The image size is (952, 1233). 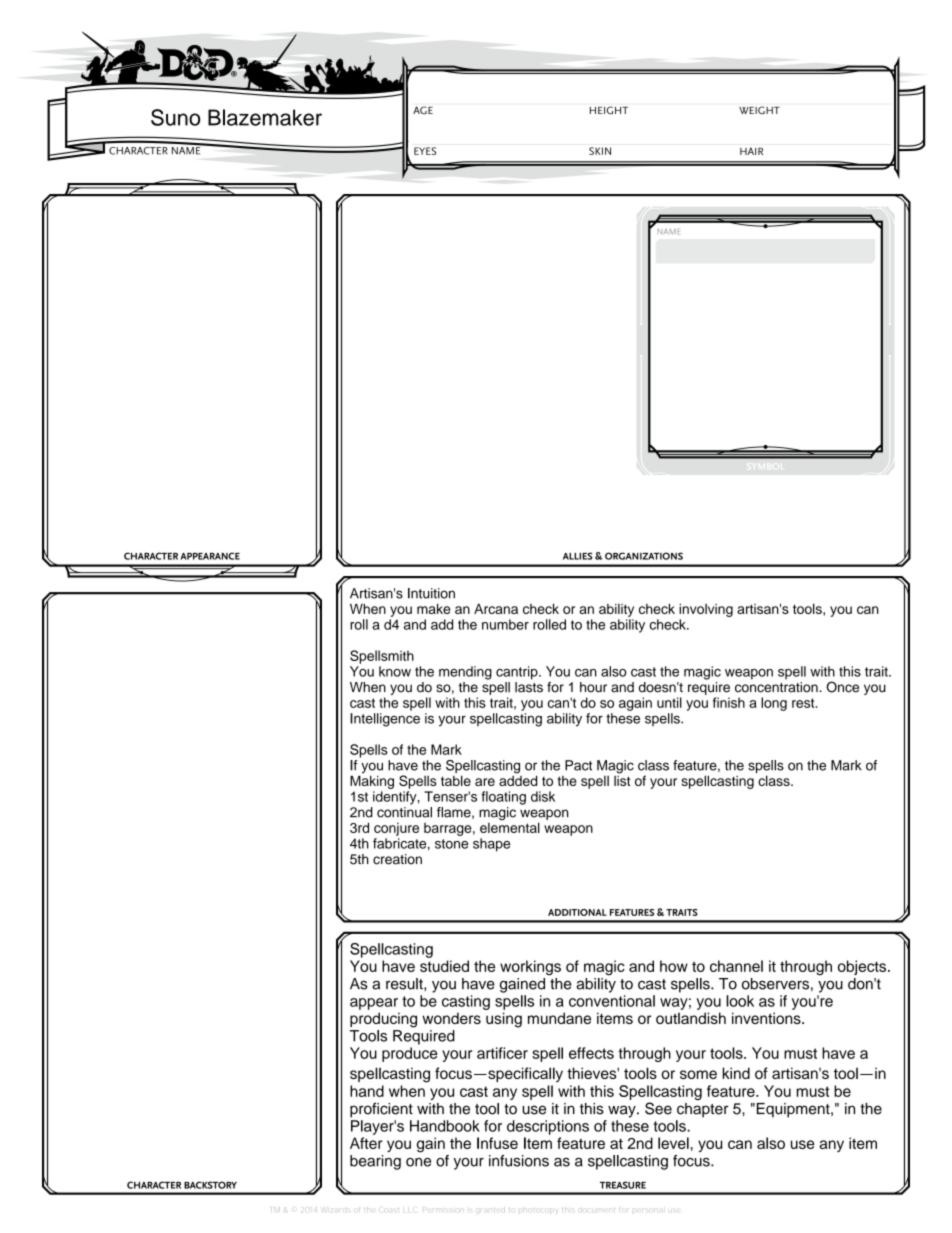 I want to click on ORGANIZATIONS, so click(x=644, y=556).
